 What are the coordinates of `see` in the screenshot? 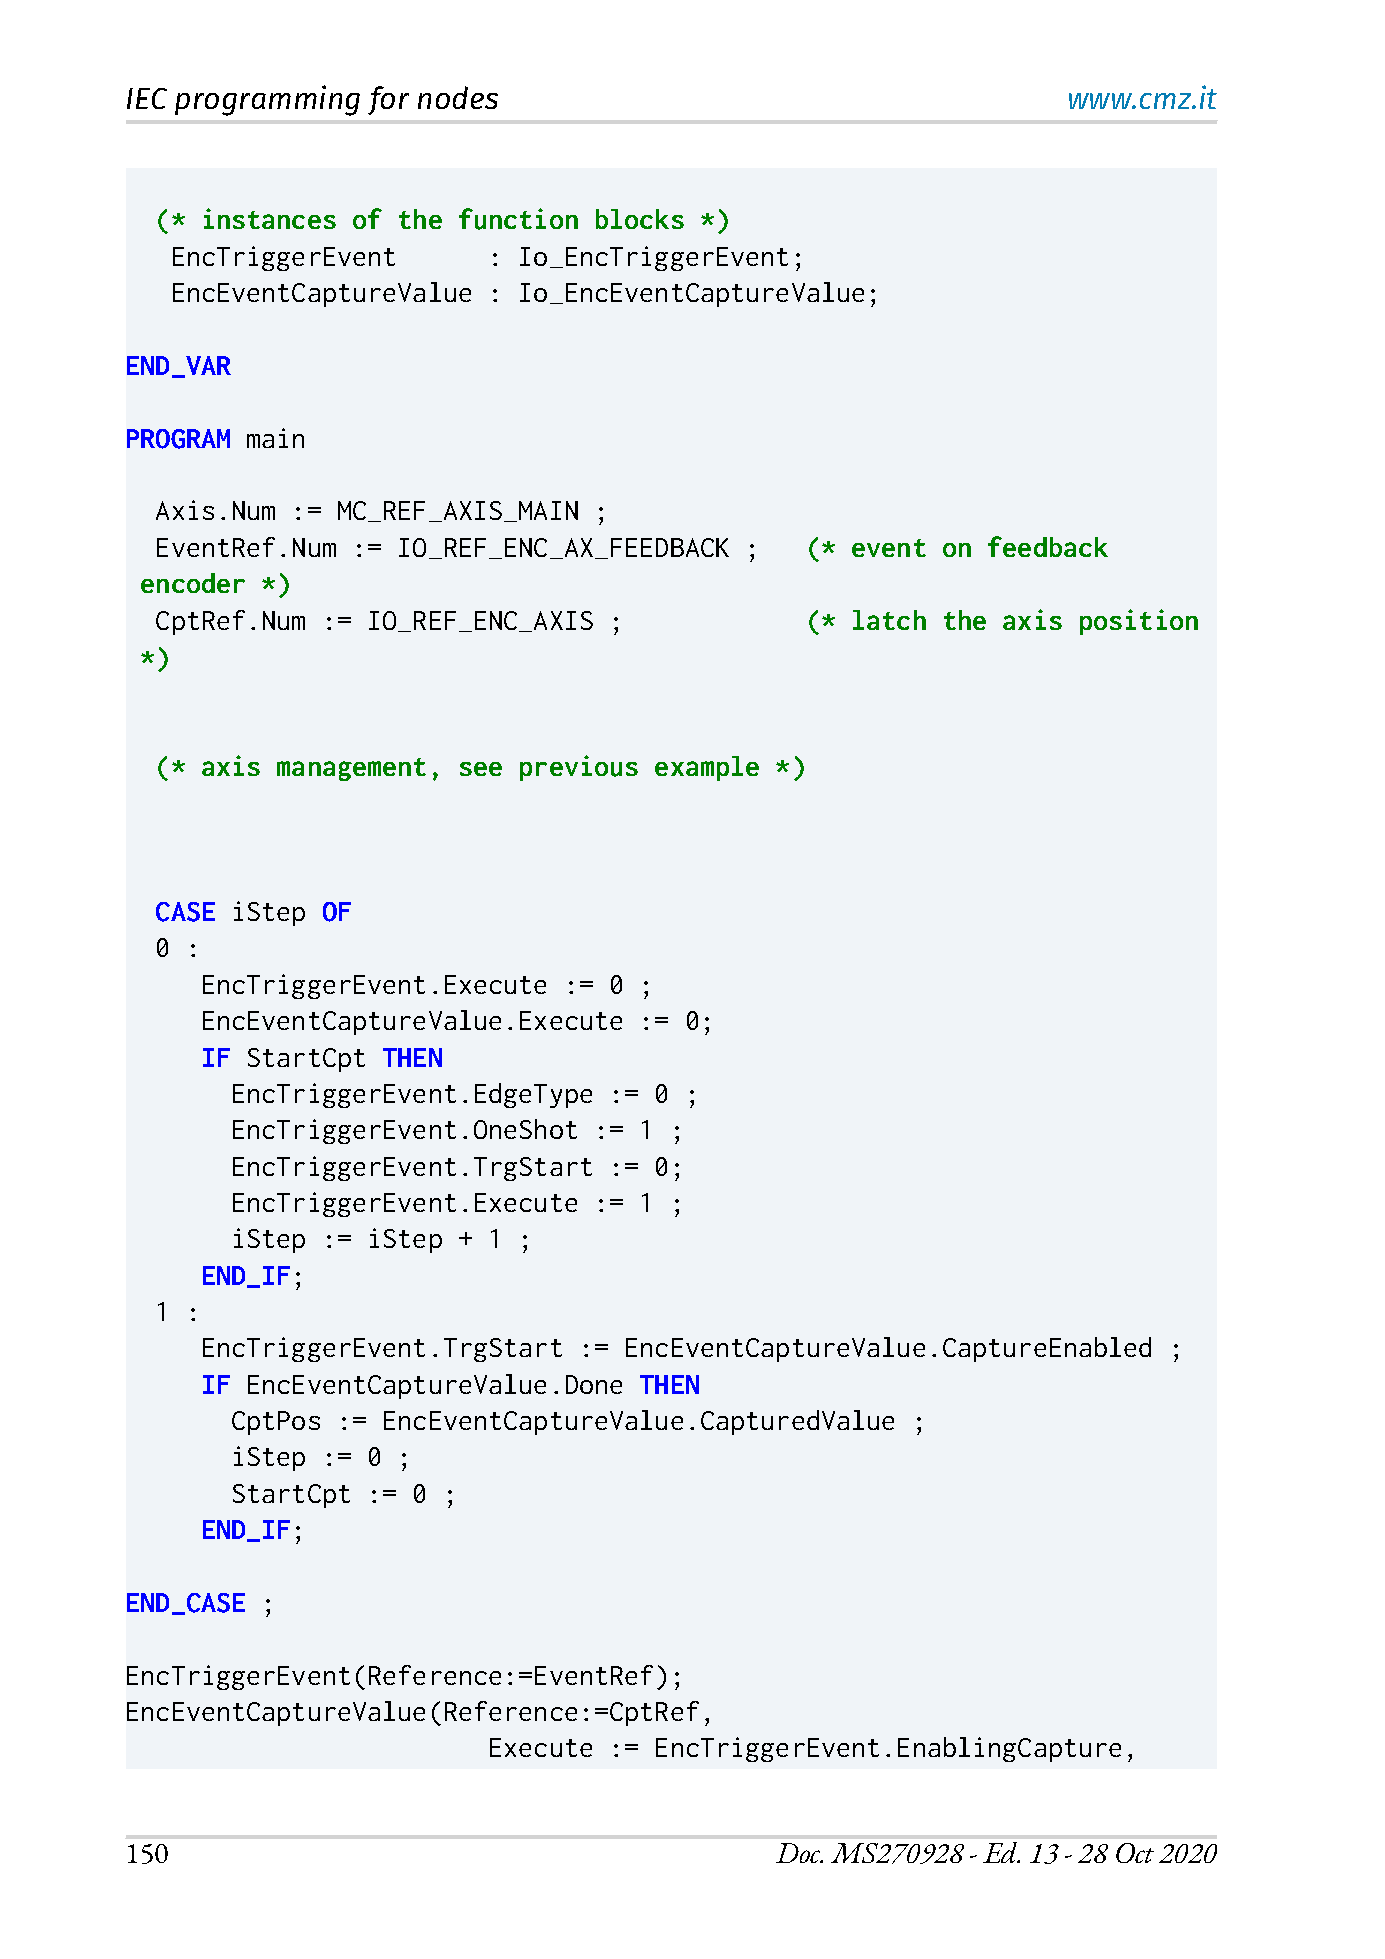 It's located at (481, 769).
